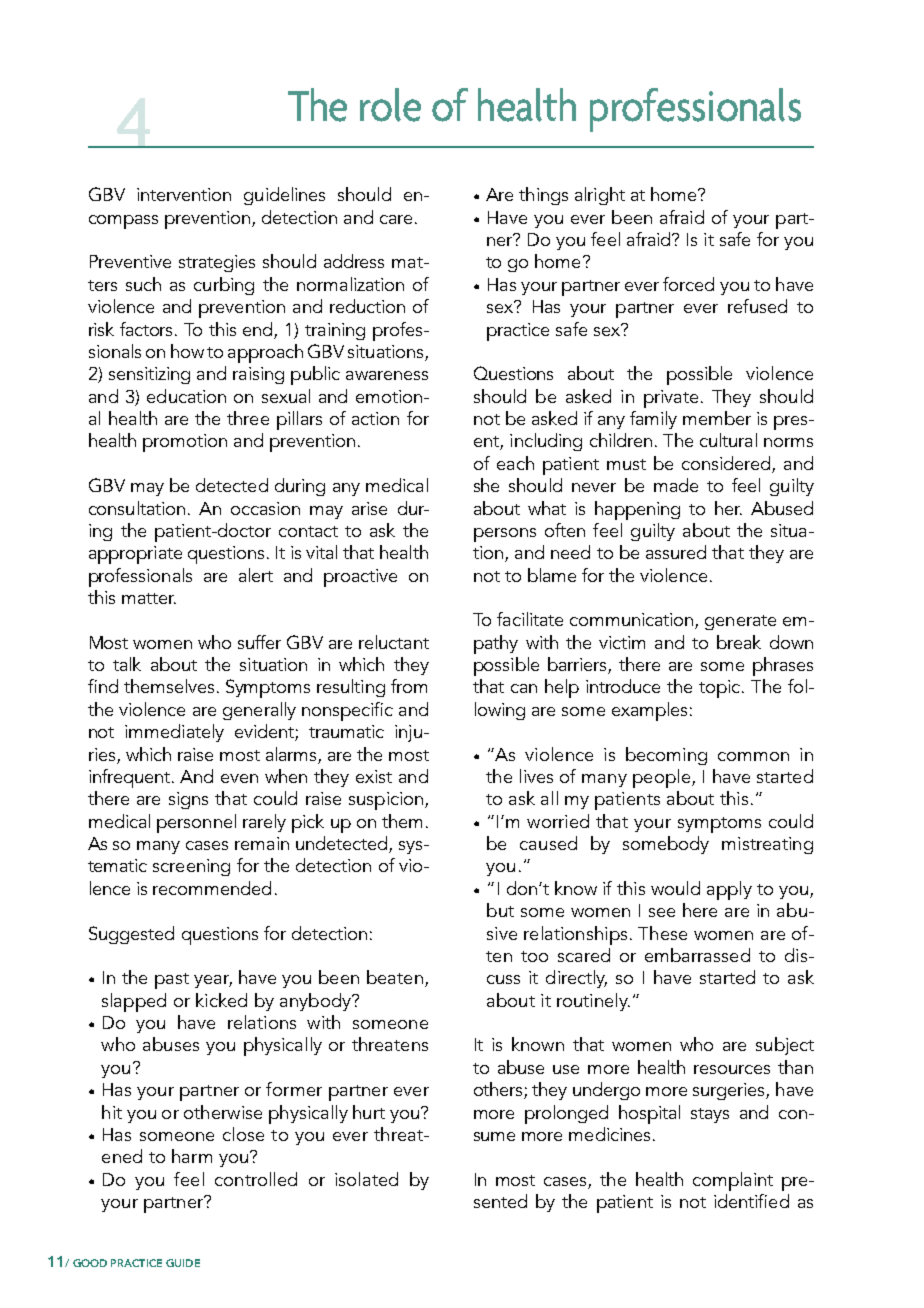  Describe the element at coordinates (600, 196) in the image. I see `alright` at that location.
